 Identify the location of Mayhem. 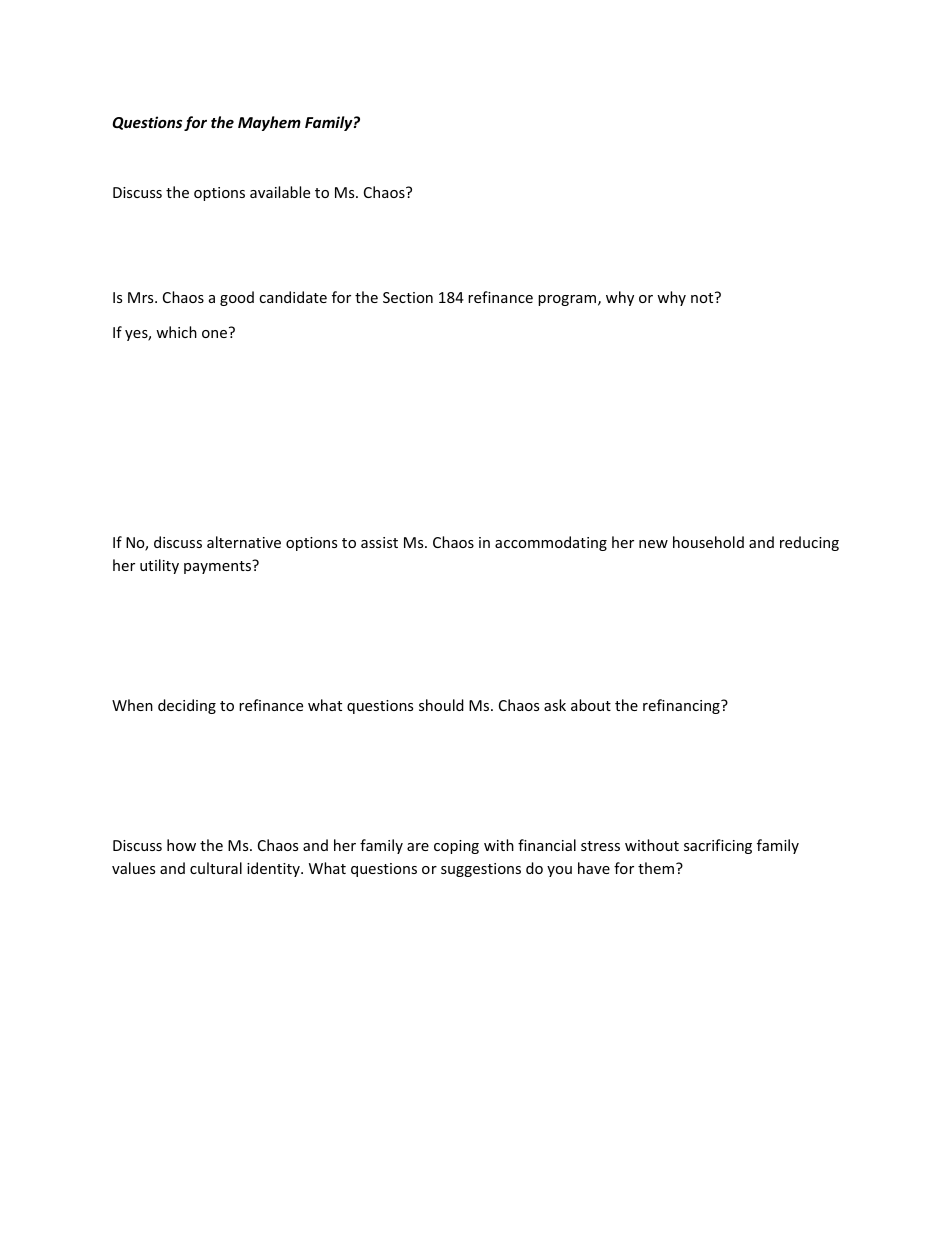
(269, 123).
